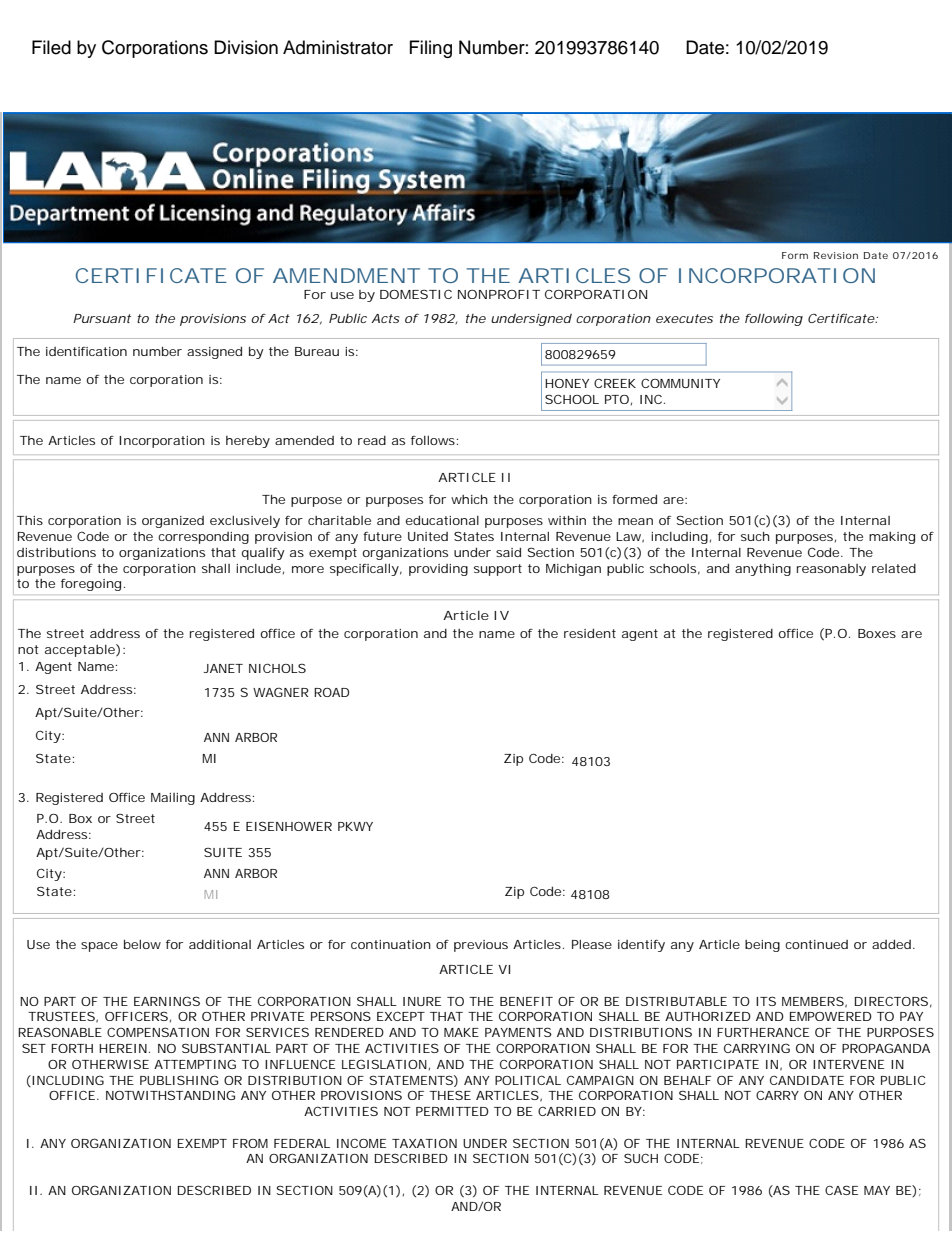 The image size is (952, 1233). What do you see at coordinates (816, 944) in the screenshot?
I see `continued` at bounding box center [816, 944].
